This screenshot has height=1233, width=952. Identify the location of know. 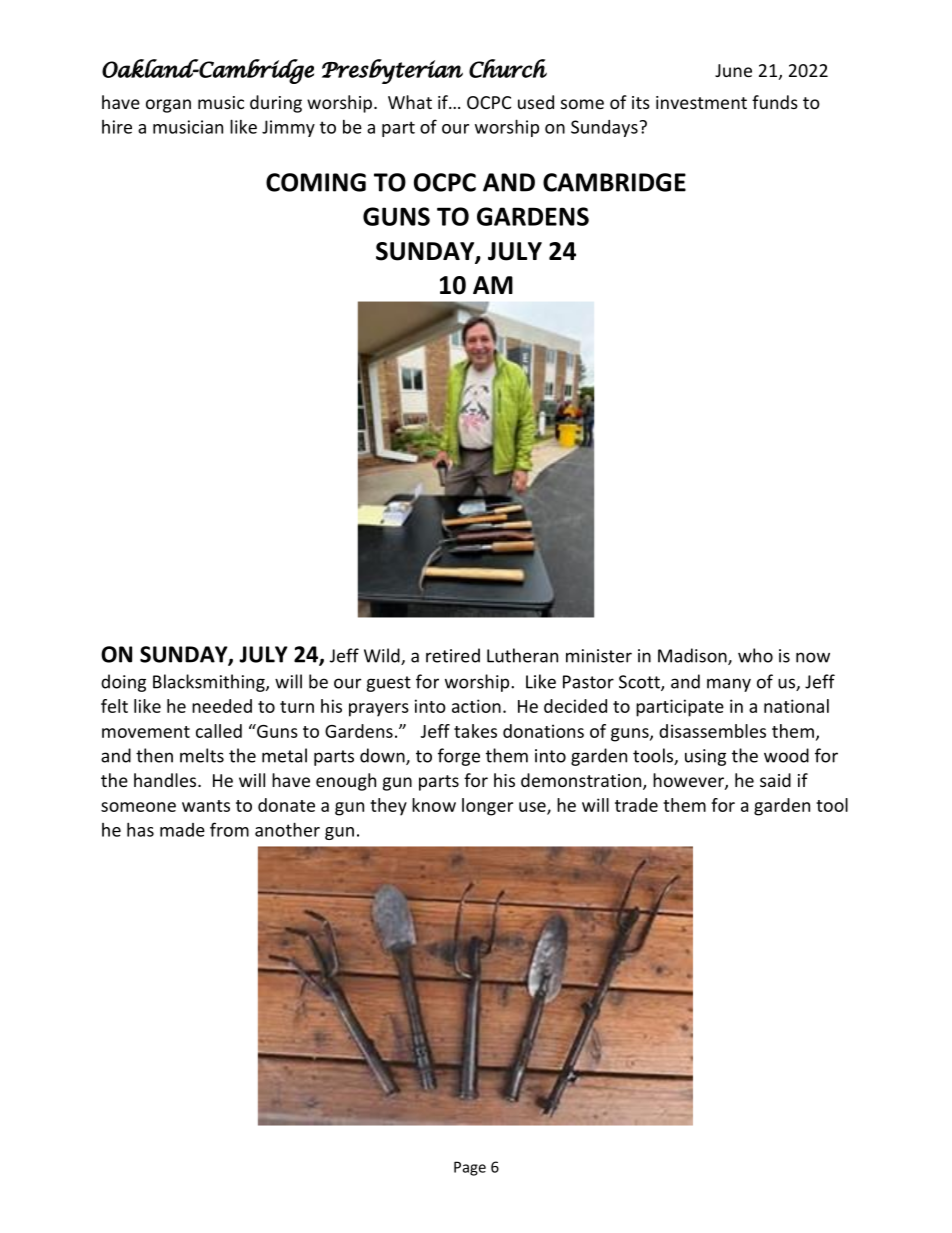
(434, 805).
